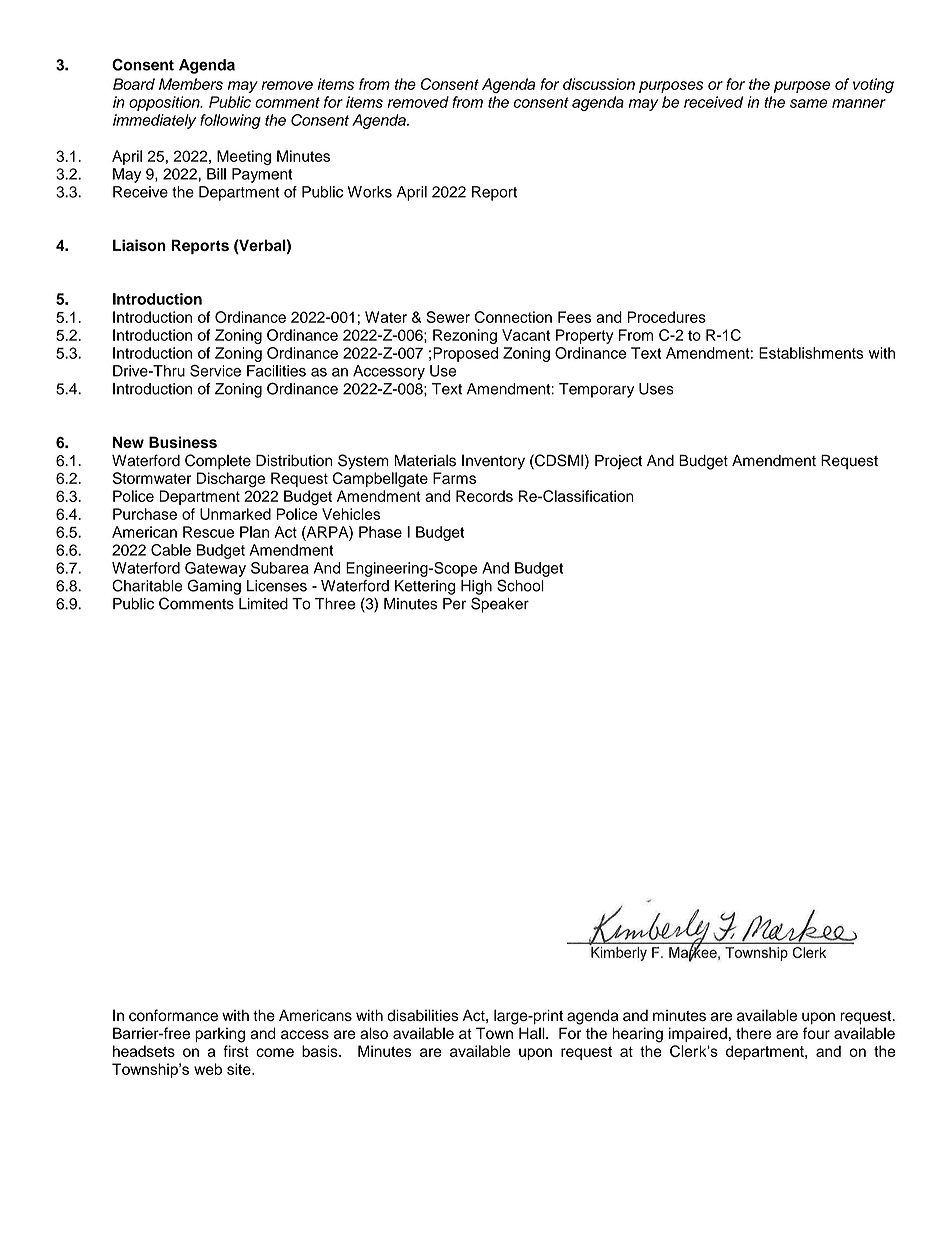 Image resolution: width=952 pixels, height=1233 pixels. Describe the element at coordinates (809, 103) in the image. I see `same` at that location.
